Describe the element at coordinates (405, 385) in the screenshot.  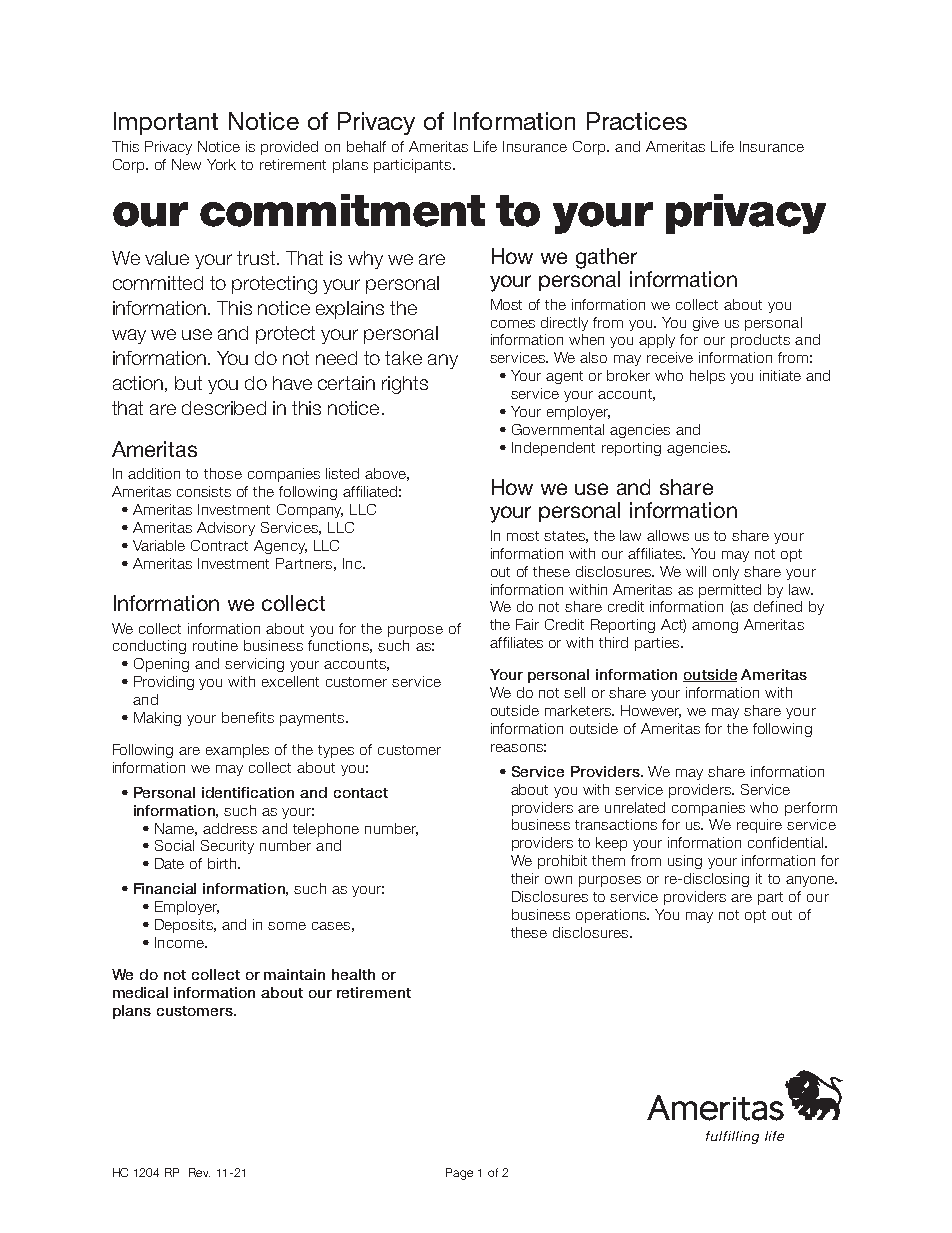
I see `rights` at that location.
